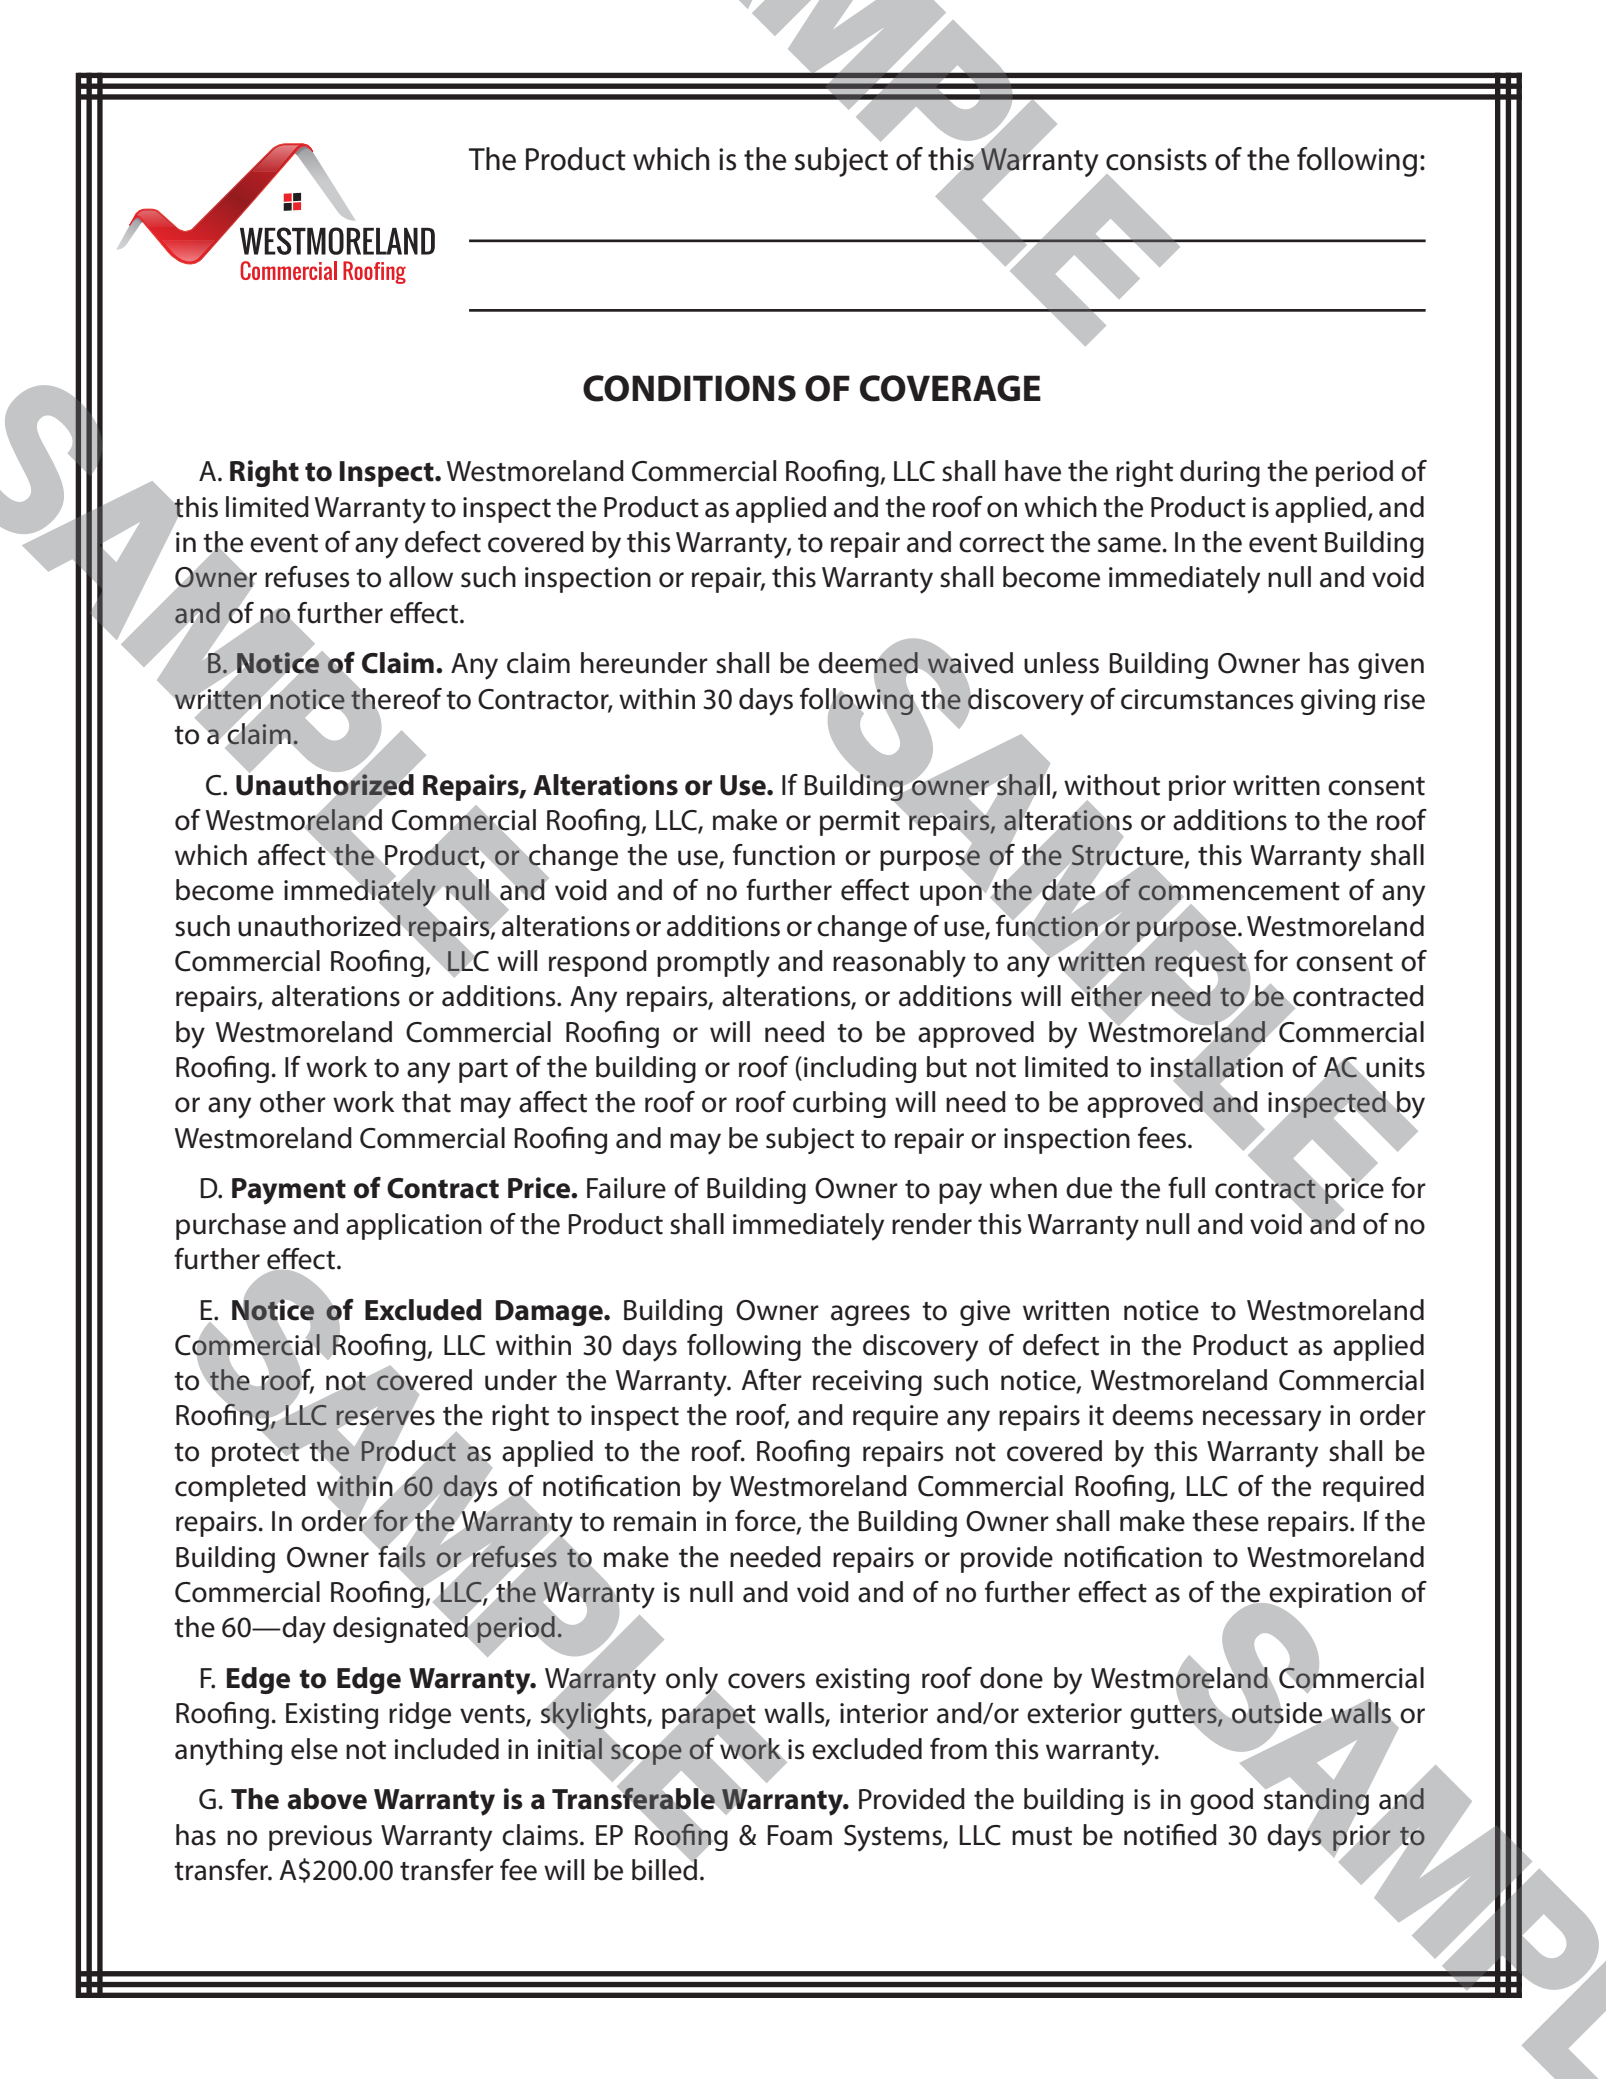  Describe the element at coordinates (327, 1799) in the screenshot. I see `above` at that location.
